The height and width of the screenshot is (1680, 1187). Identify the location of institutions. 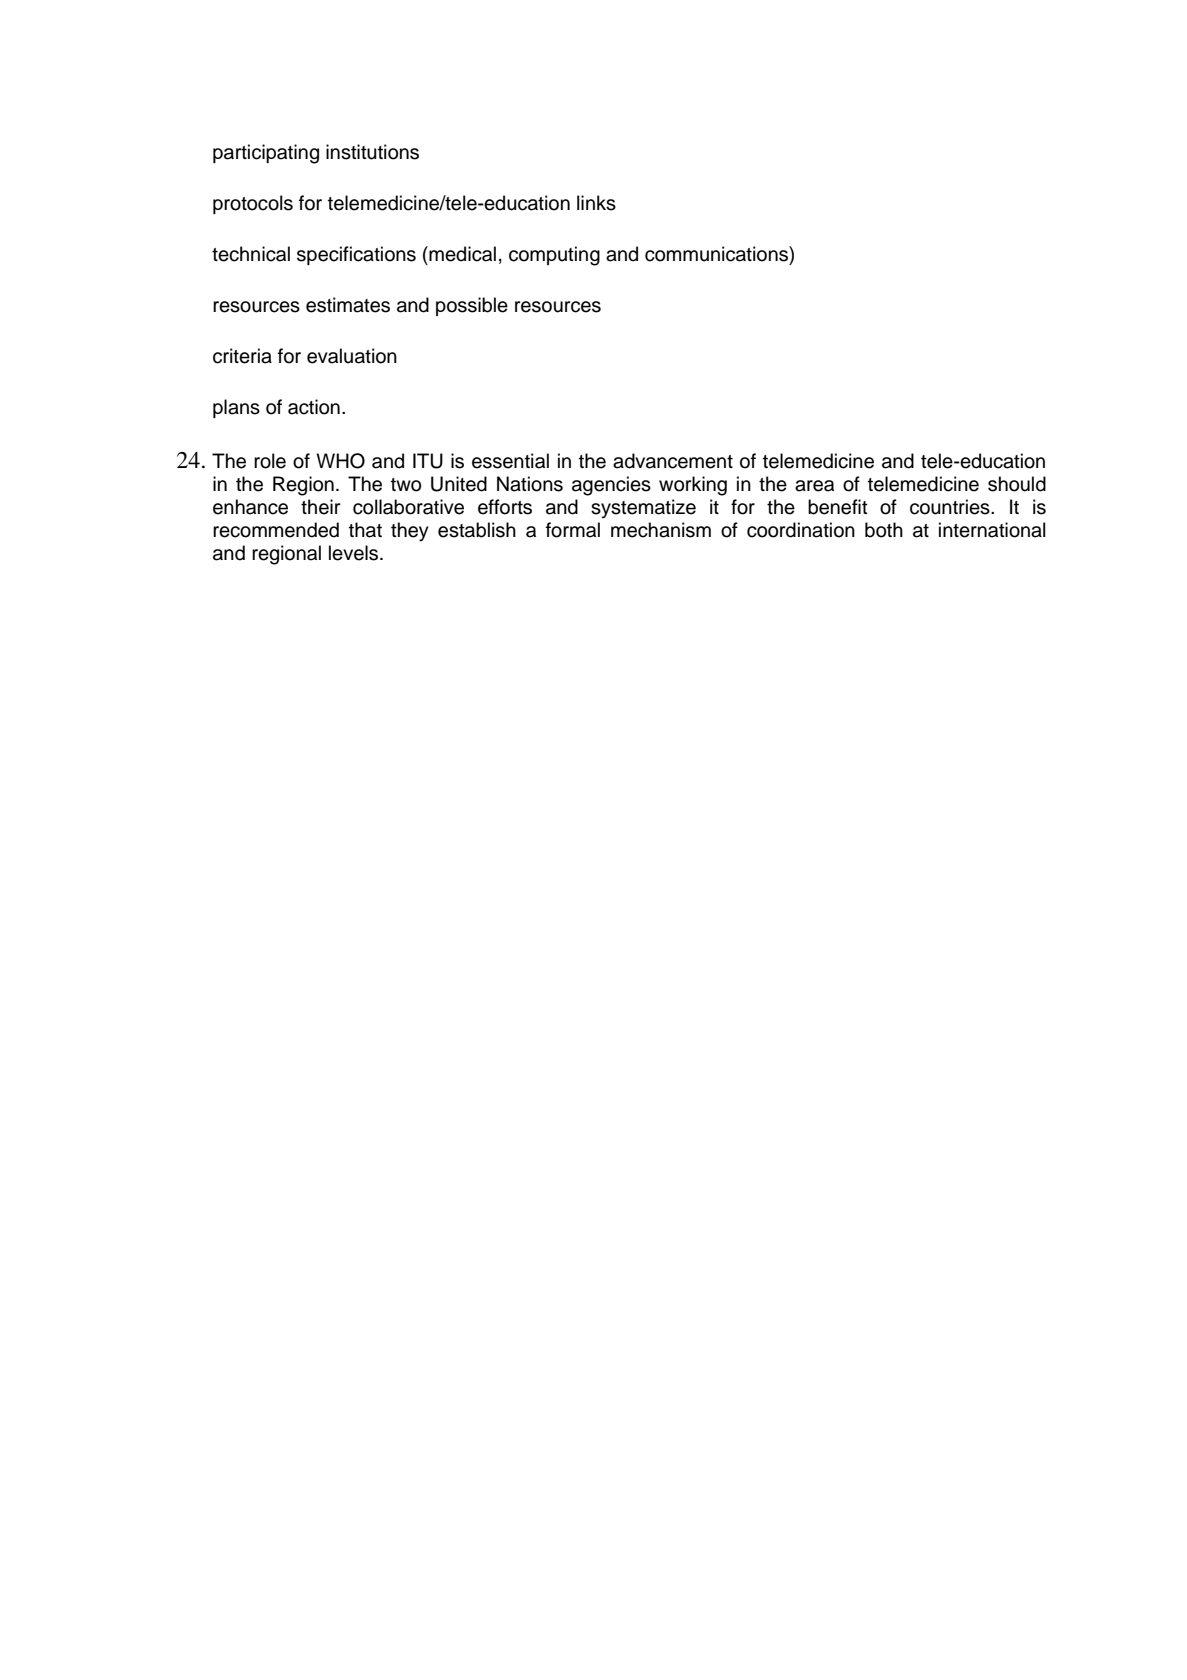
(372, 152).
